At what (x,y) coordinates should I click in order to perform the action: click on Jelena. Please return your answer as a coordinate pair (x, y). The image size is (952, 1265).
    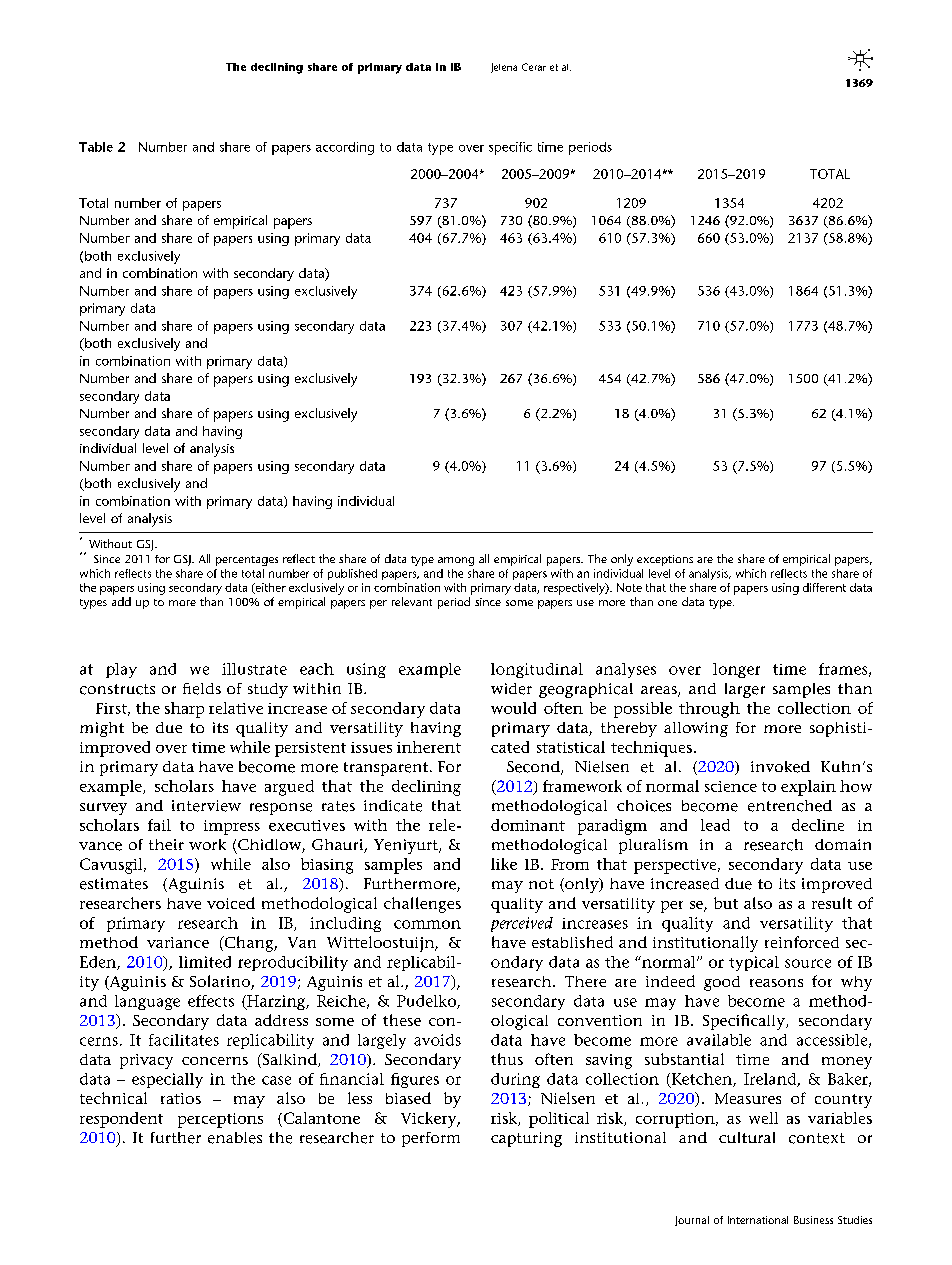
    Looking at the image, I should click on (504, 68).
